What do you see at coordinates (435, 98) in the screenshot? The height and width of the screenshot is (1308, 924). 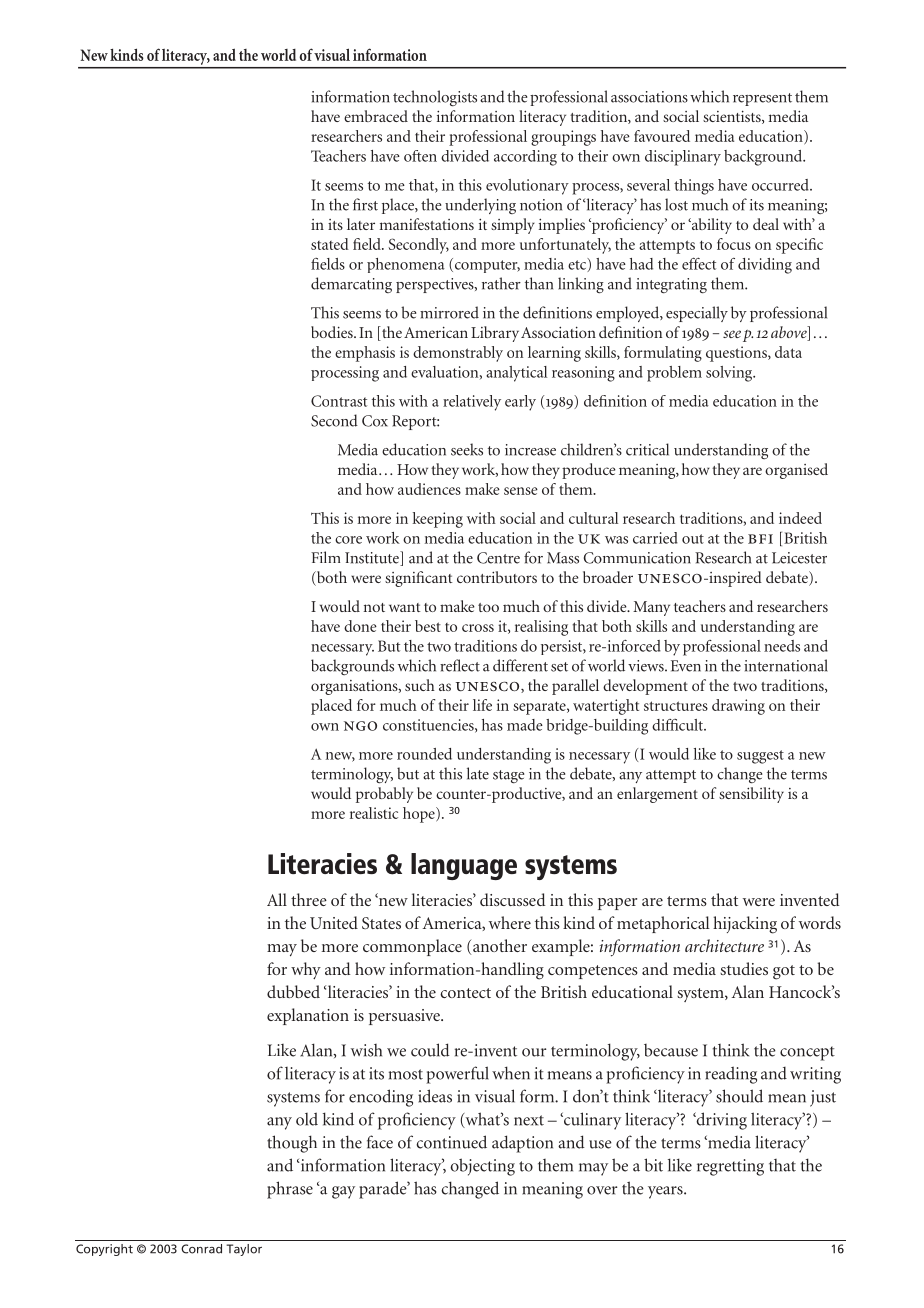 I see `technologists` at bounding box center [435, 98].
